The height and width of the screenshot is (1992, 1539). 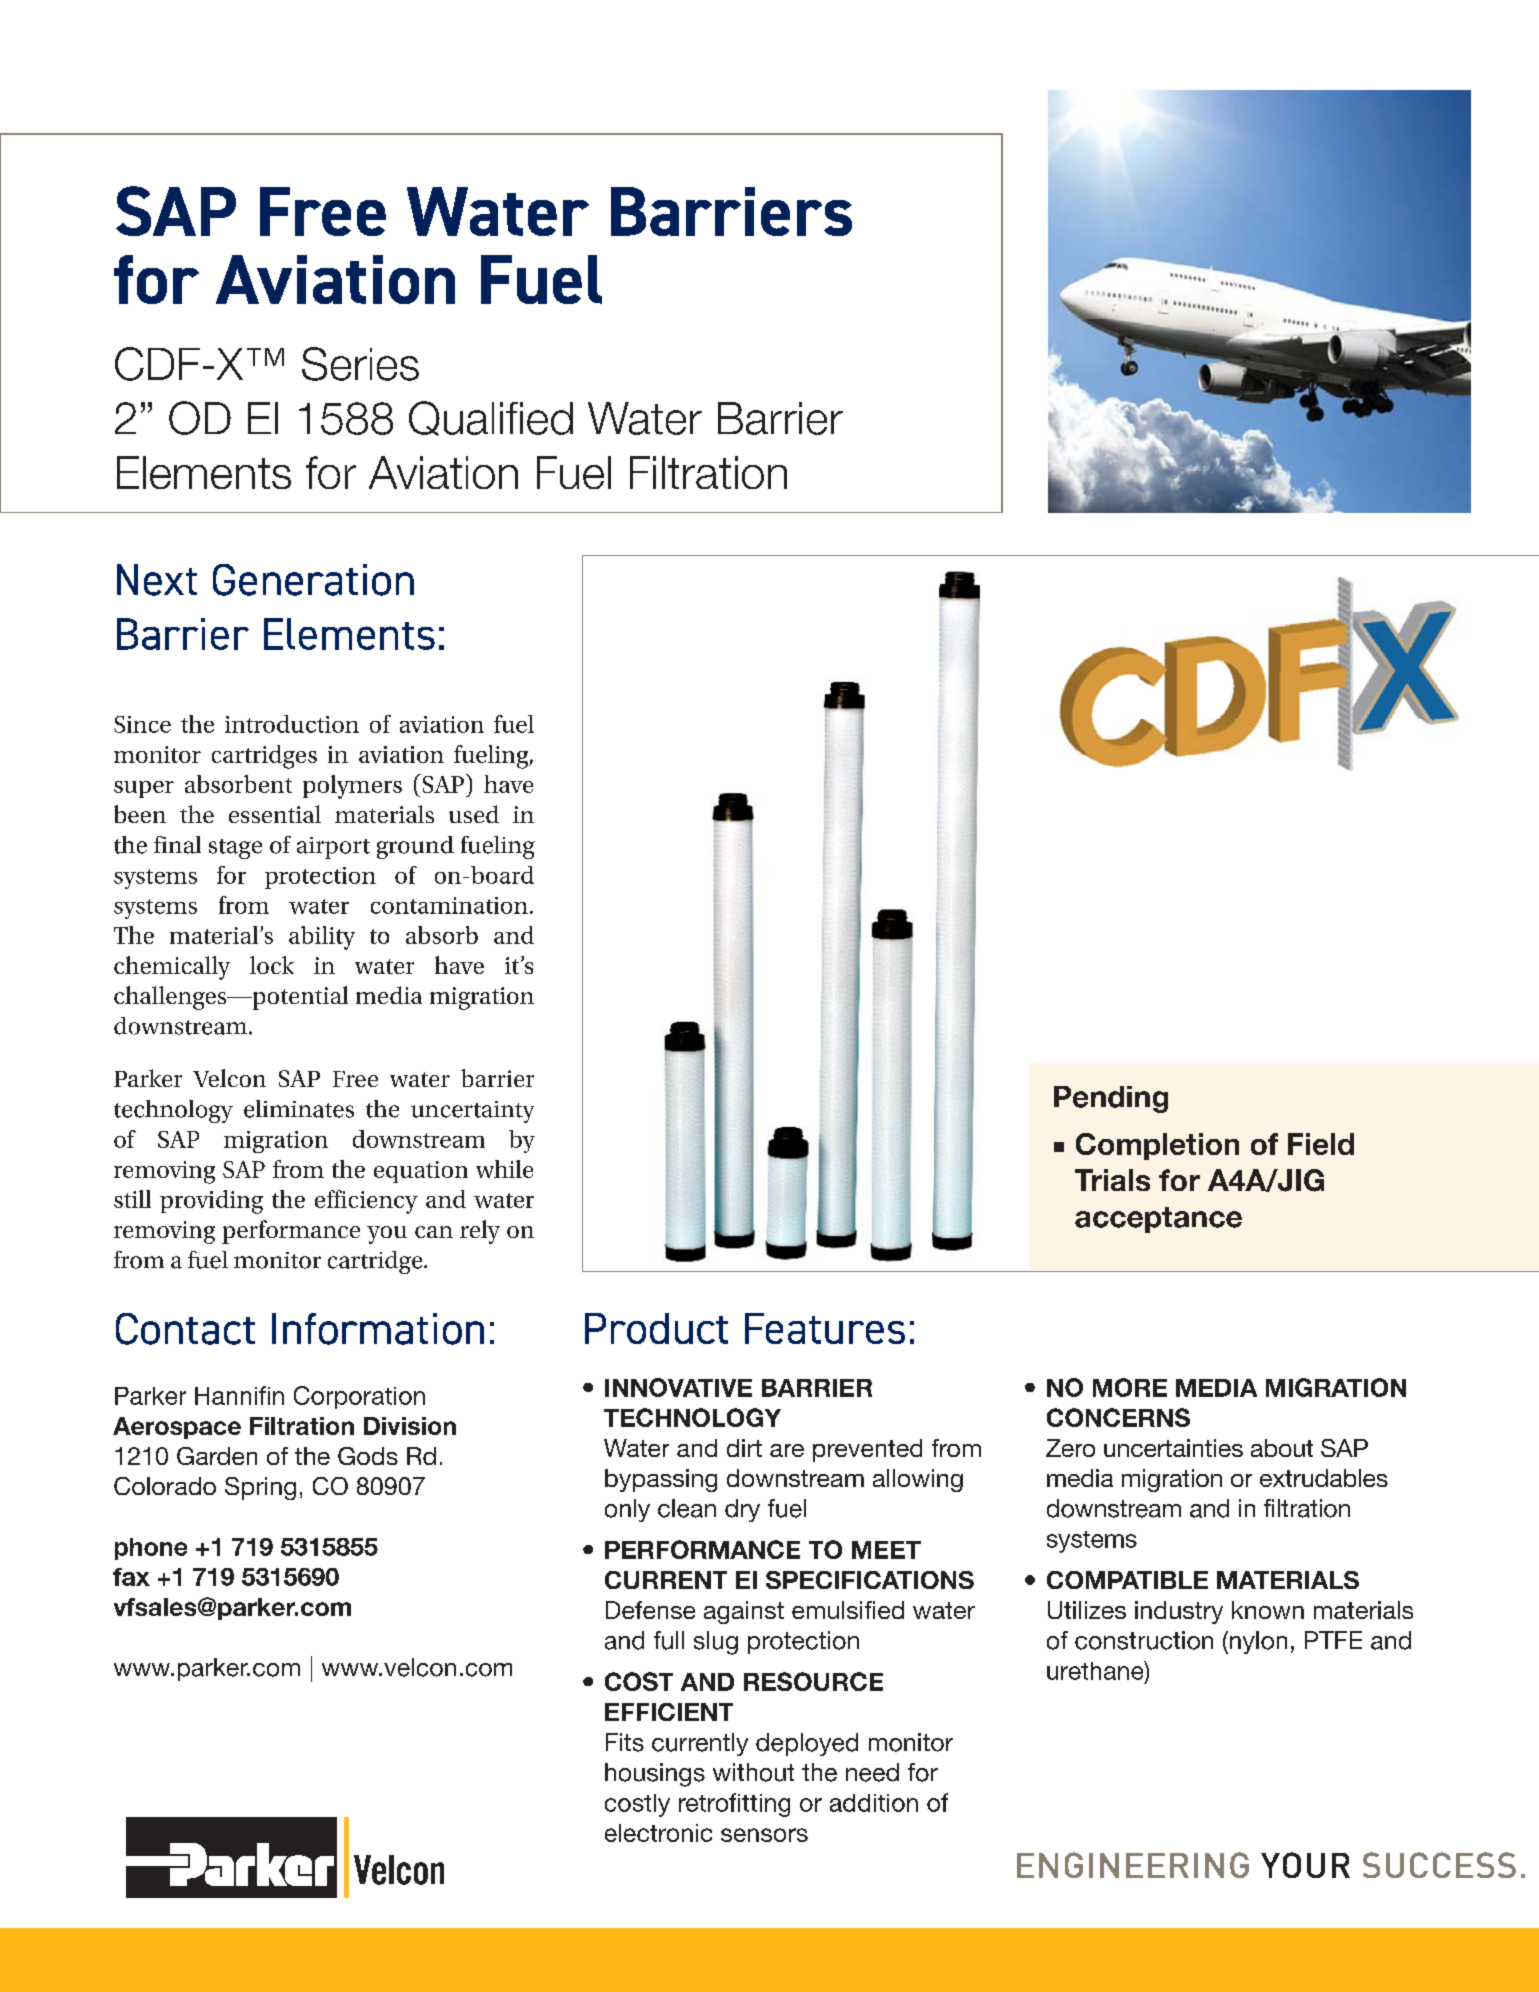 I want to click on used, so click(x=474, y=814).
